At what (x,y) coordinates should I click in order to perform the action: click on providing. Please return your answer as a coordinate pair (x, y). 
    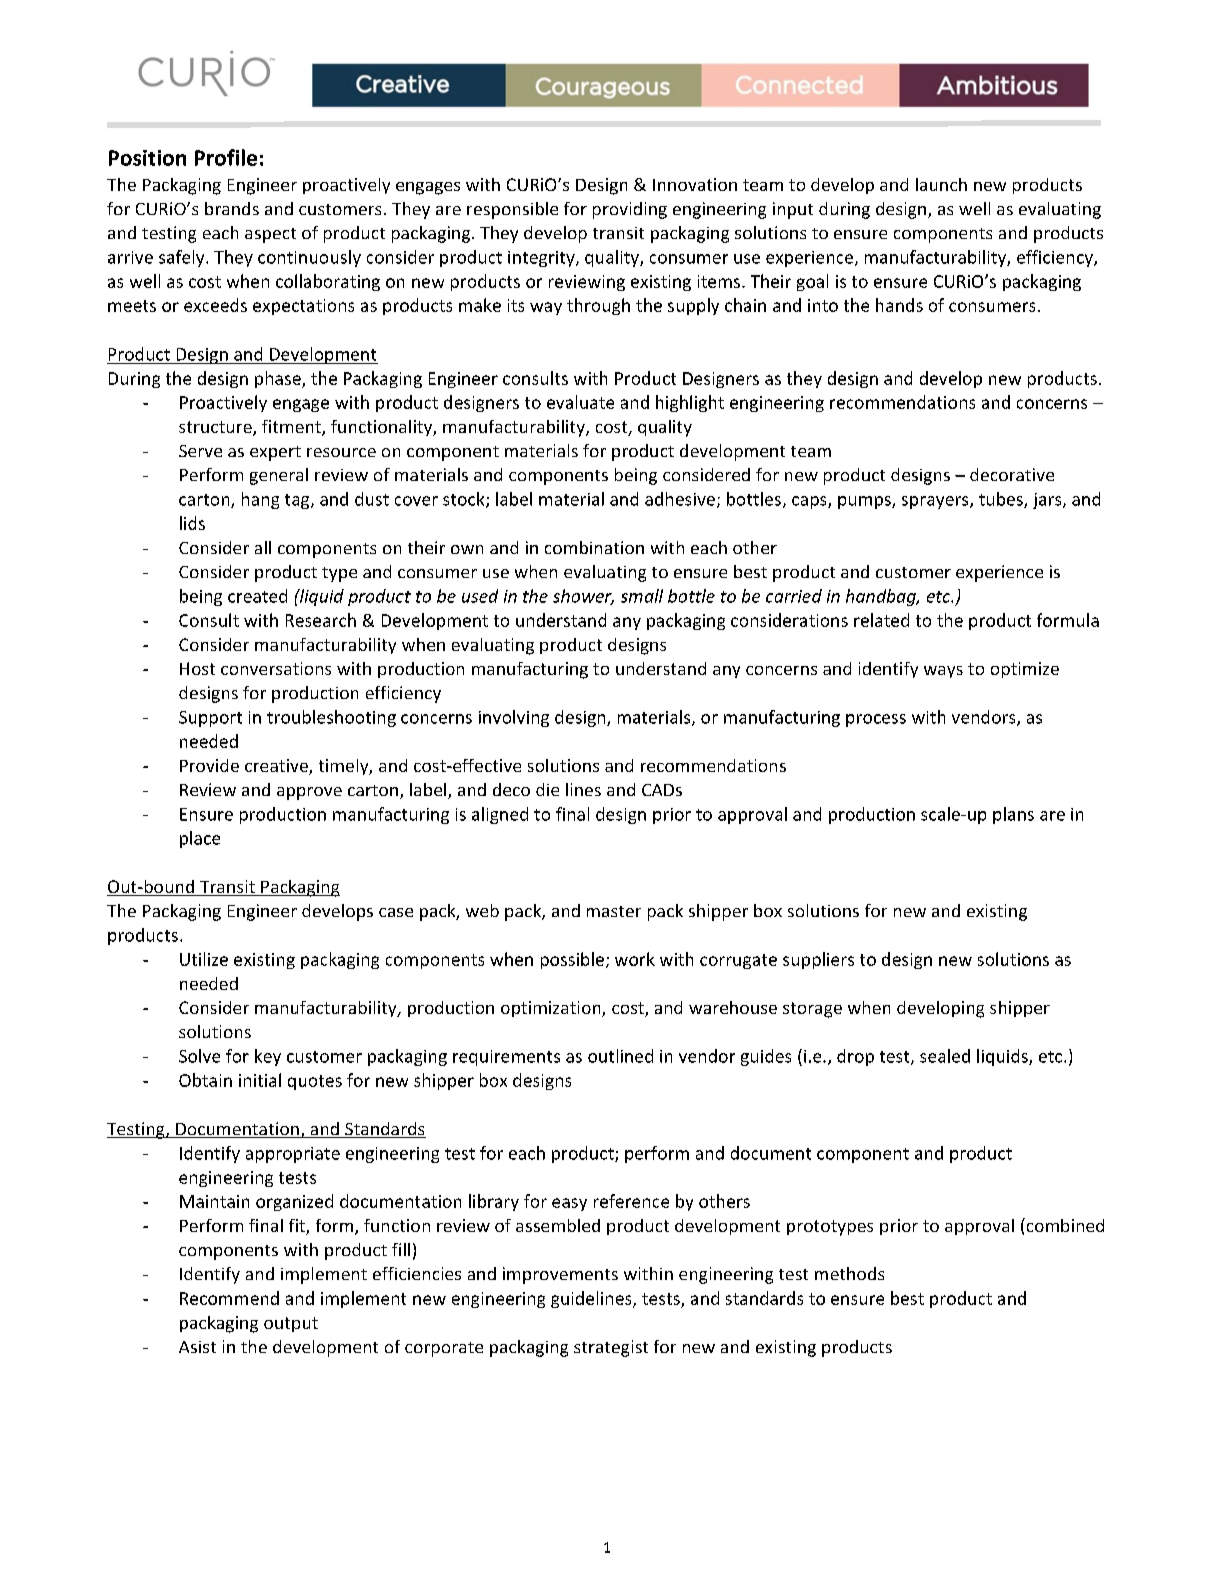
    Looking at the image, I should click on (630, 210).
